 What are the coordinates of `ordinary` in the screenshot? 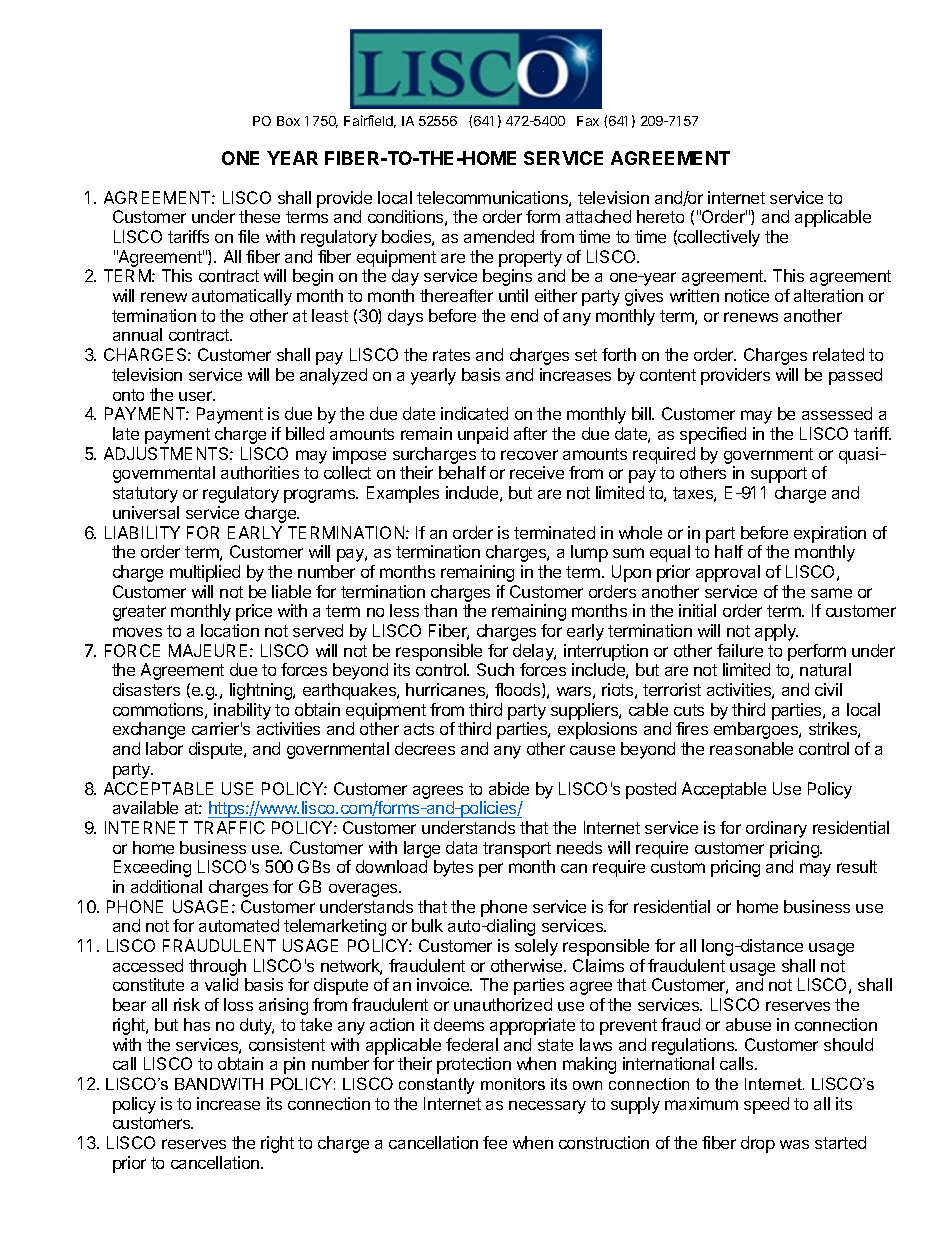 It's located at (776, 829).
